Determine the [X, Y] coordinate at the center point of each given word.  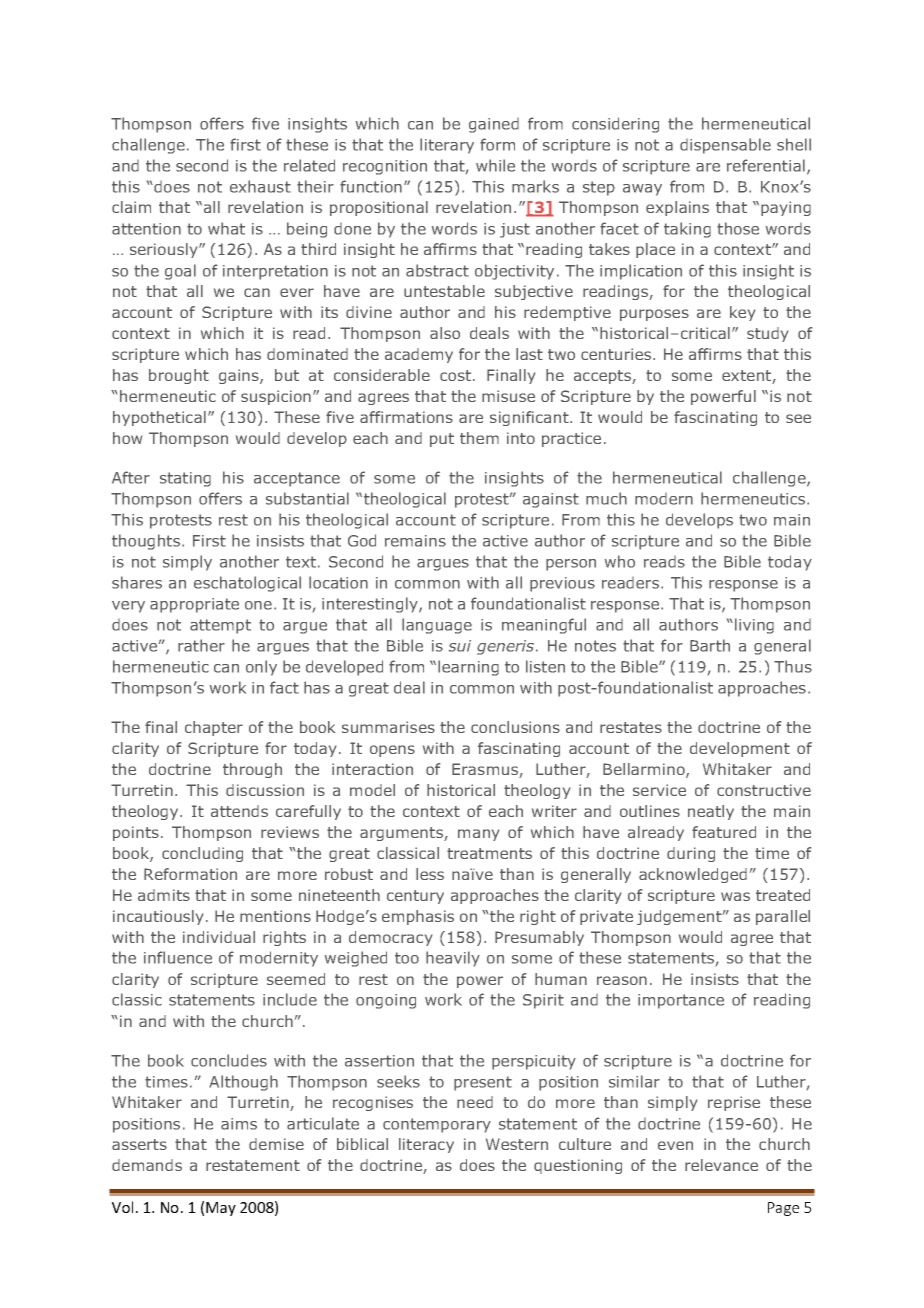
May [221, 1209]
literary [447, 146]
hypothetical [159, 418]
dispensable [725, 146]
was [735, 896]
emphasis [418, 917]
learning [468, 668]
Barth [710, 645]
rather [201, 645]
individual [219, 937]
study [767, 334]
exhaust [260, 186]
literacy [426, 1145]
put [442, 440]
